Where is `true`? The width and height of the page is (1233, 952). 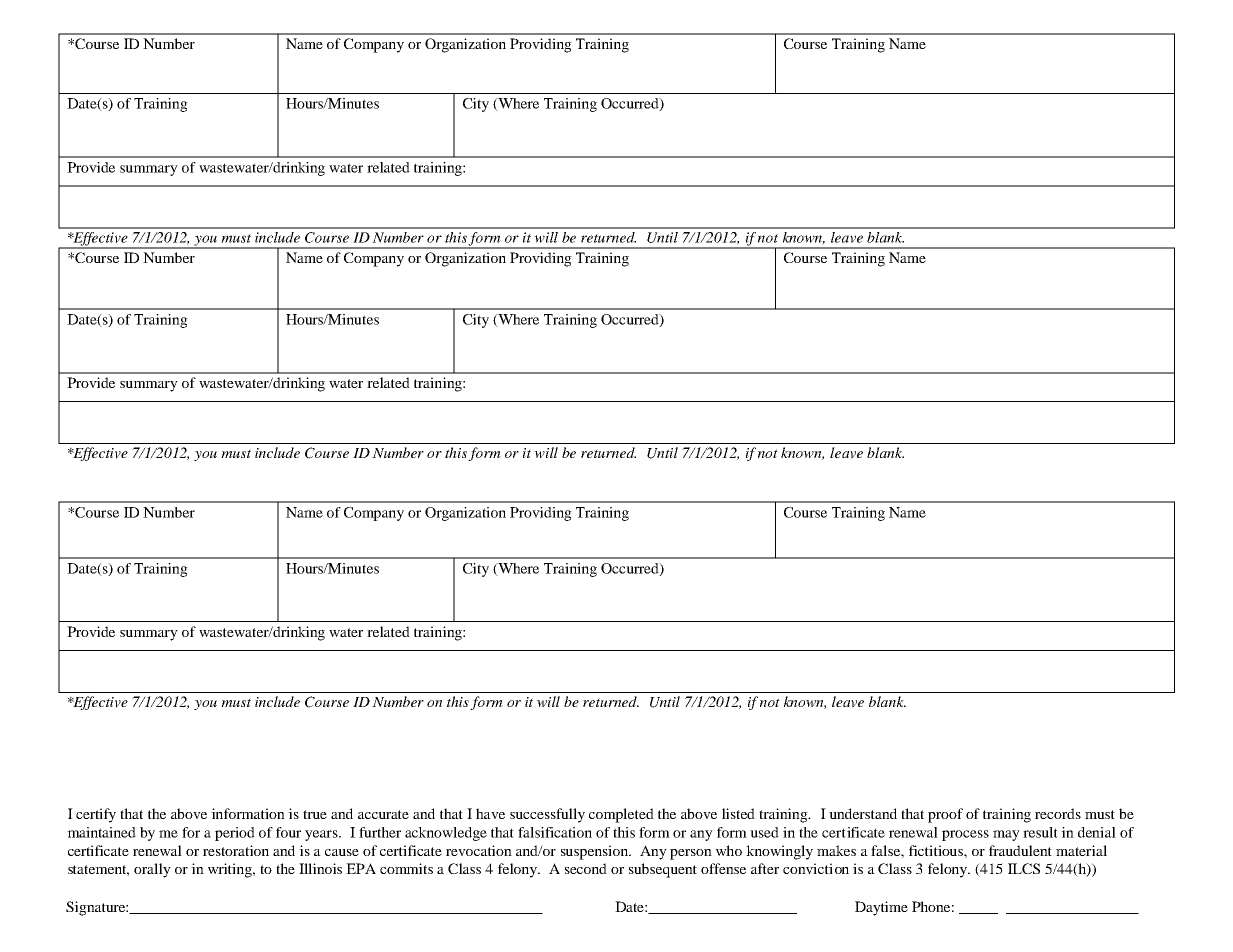
true is located at coordinates (315, 814).
